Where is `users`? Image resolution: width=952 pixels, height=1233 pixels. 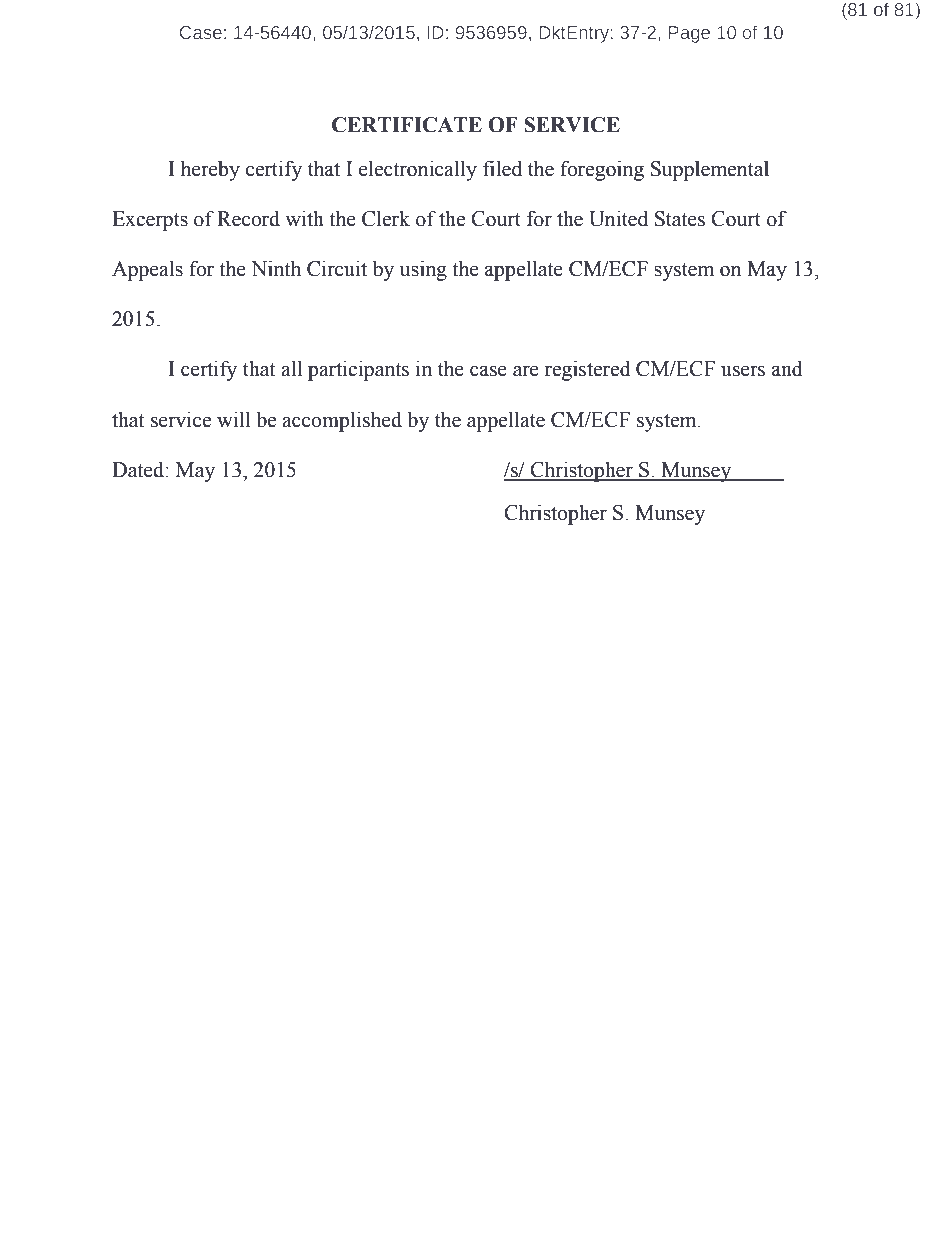 users is located at coordinates (743, 371).
